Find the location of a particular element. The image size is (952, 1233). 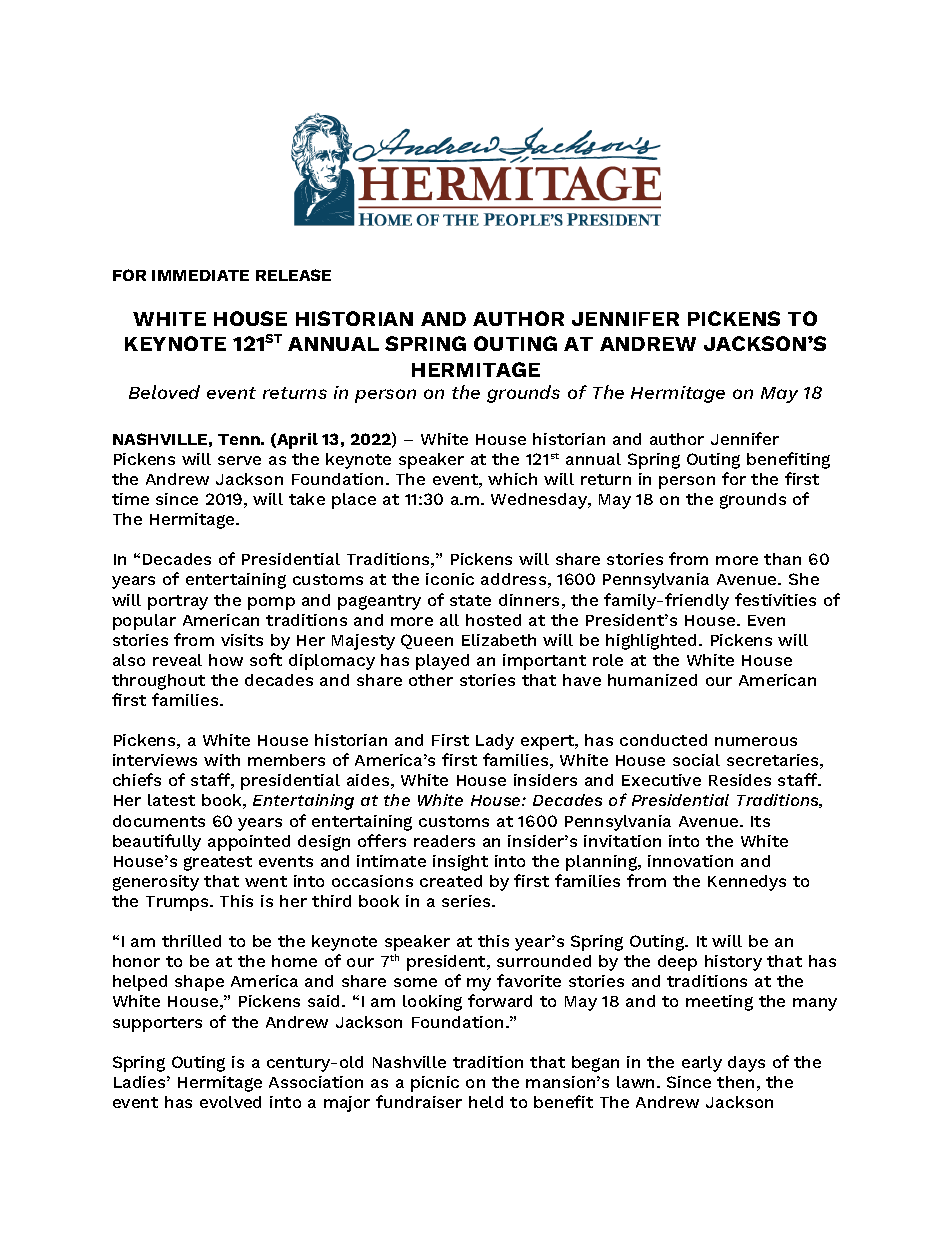

greatest is located at coordinates (218, 863).
